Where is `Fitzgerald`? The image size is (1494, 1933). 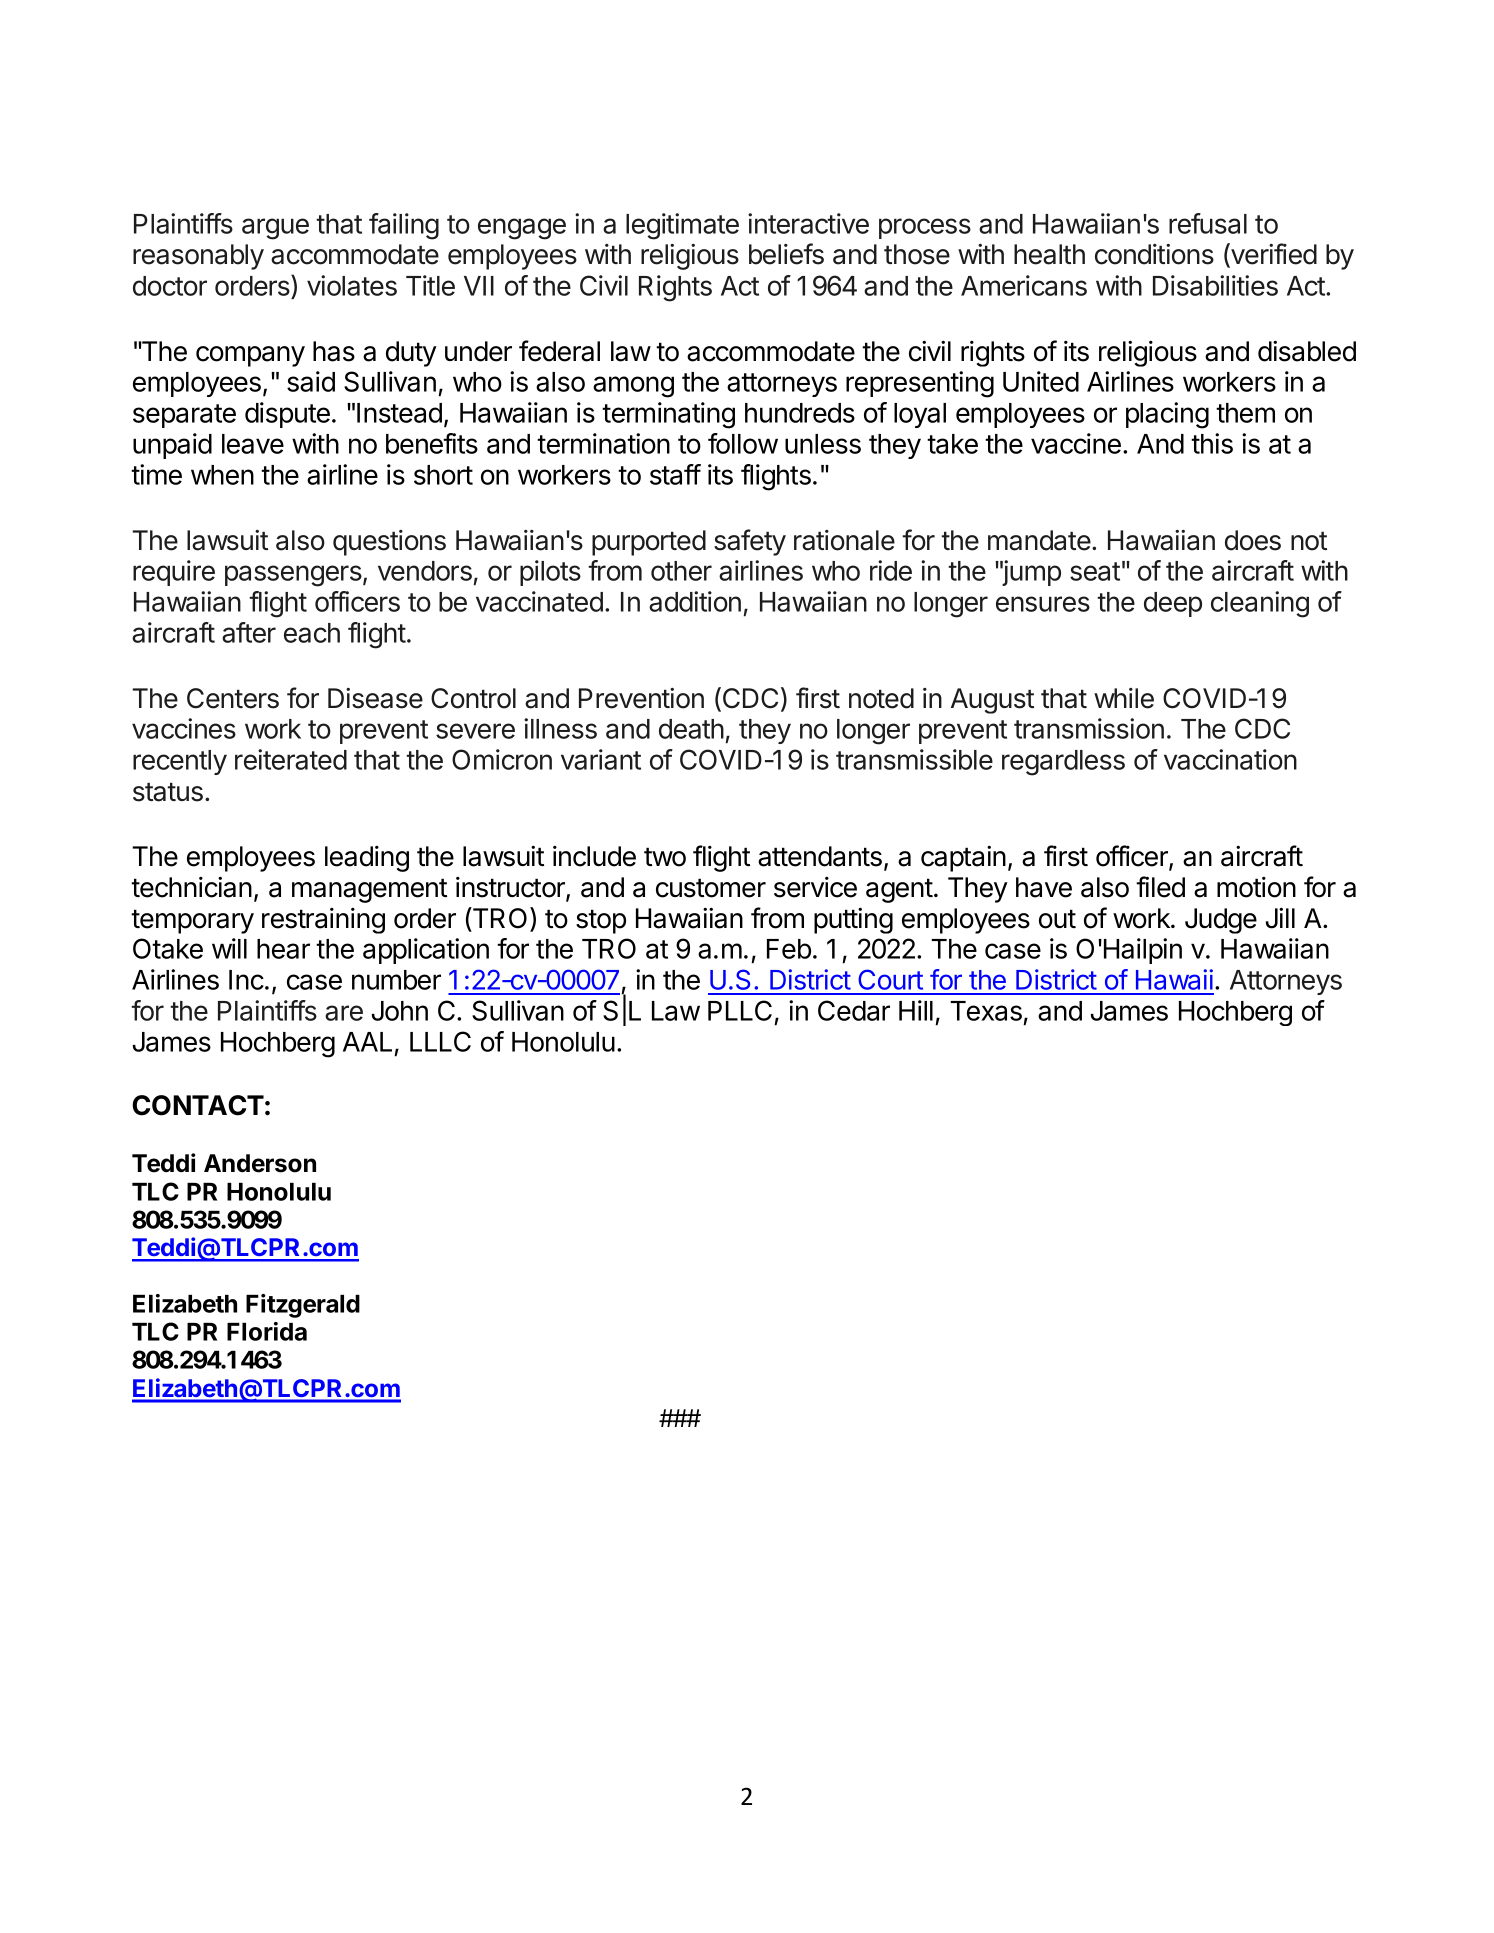
Fitzgerald is located at coordinates (303, 1306).
